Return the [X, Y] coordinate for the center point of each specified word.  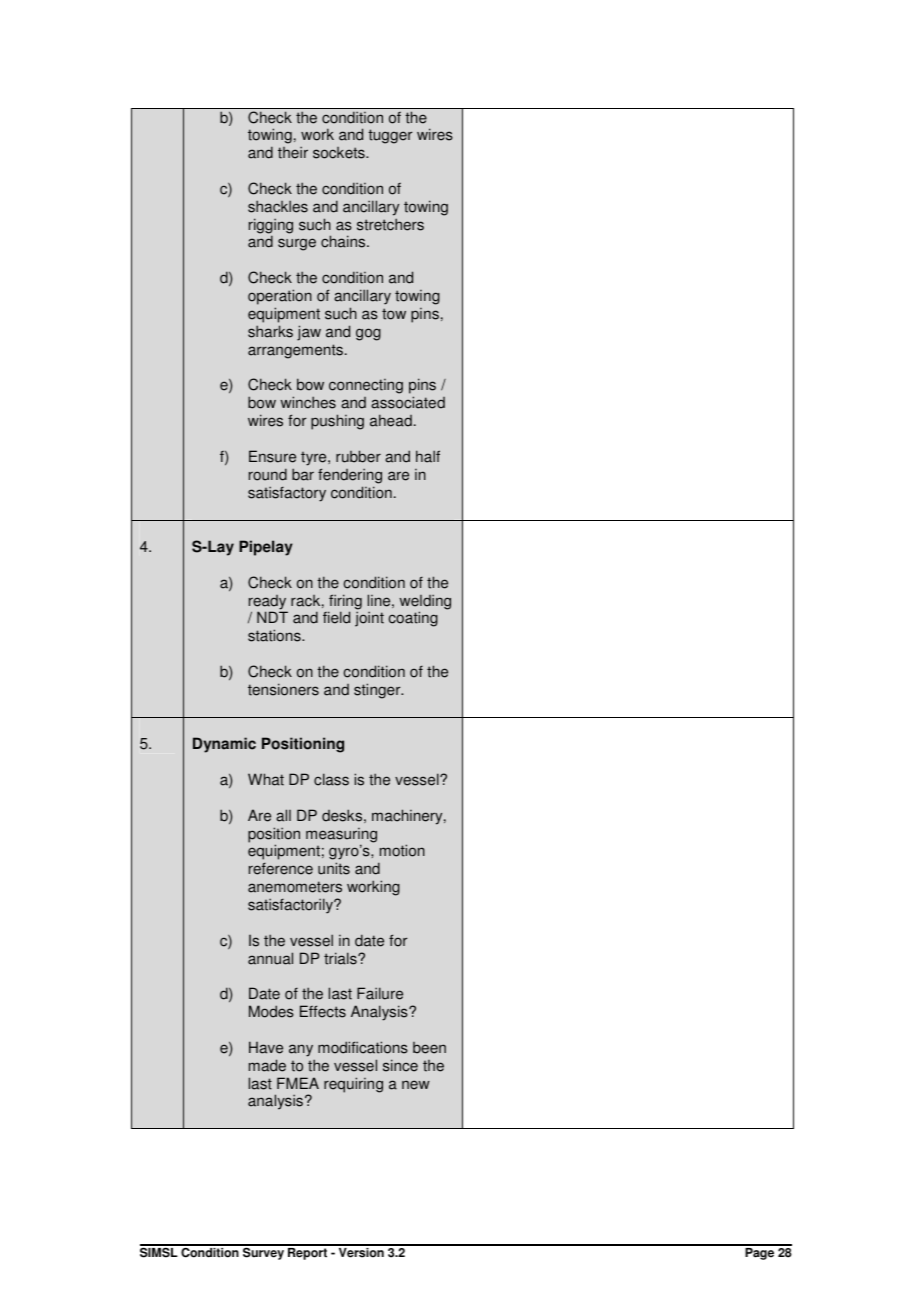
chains [344, 241]
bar [303, 474]
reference [281, 869]
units [334, 868]
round [268, 474]
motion [402, 850]
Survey [264, 1252]
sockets [340, 153]
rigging [271, 227]
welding [425, 603]
